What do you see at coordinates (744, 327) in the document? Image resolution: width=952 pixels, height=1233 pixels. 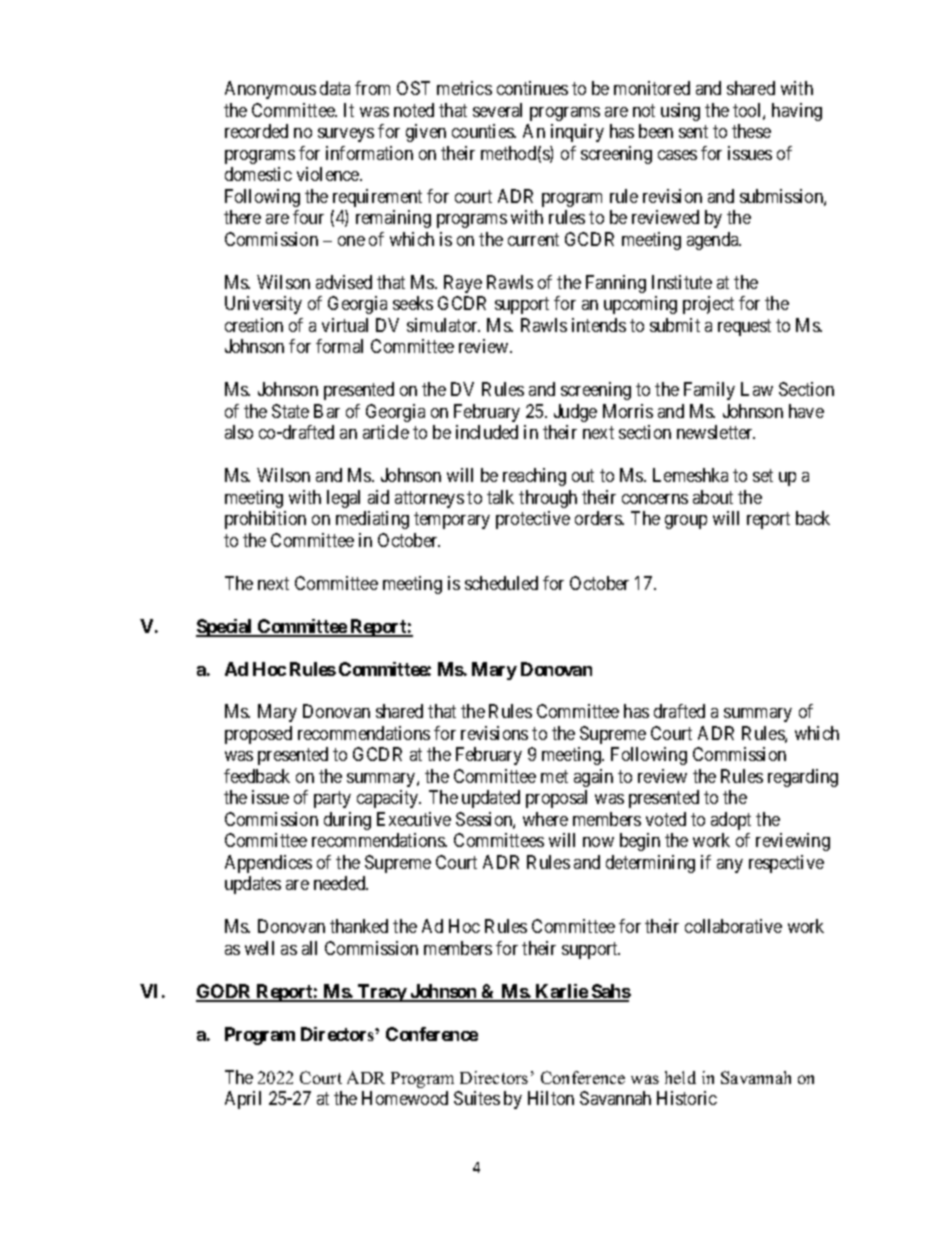 I see `request` at bounding box center [744, 327].
